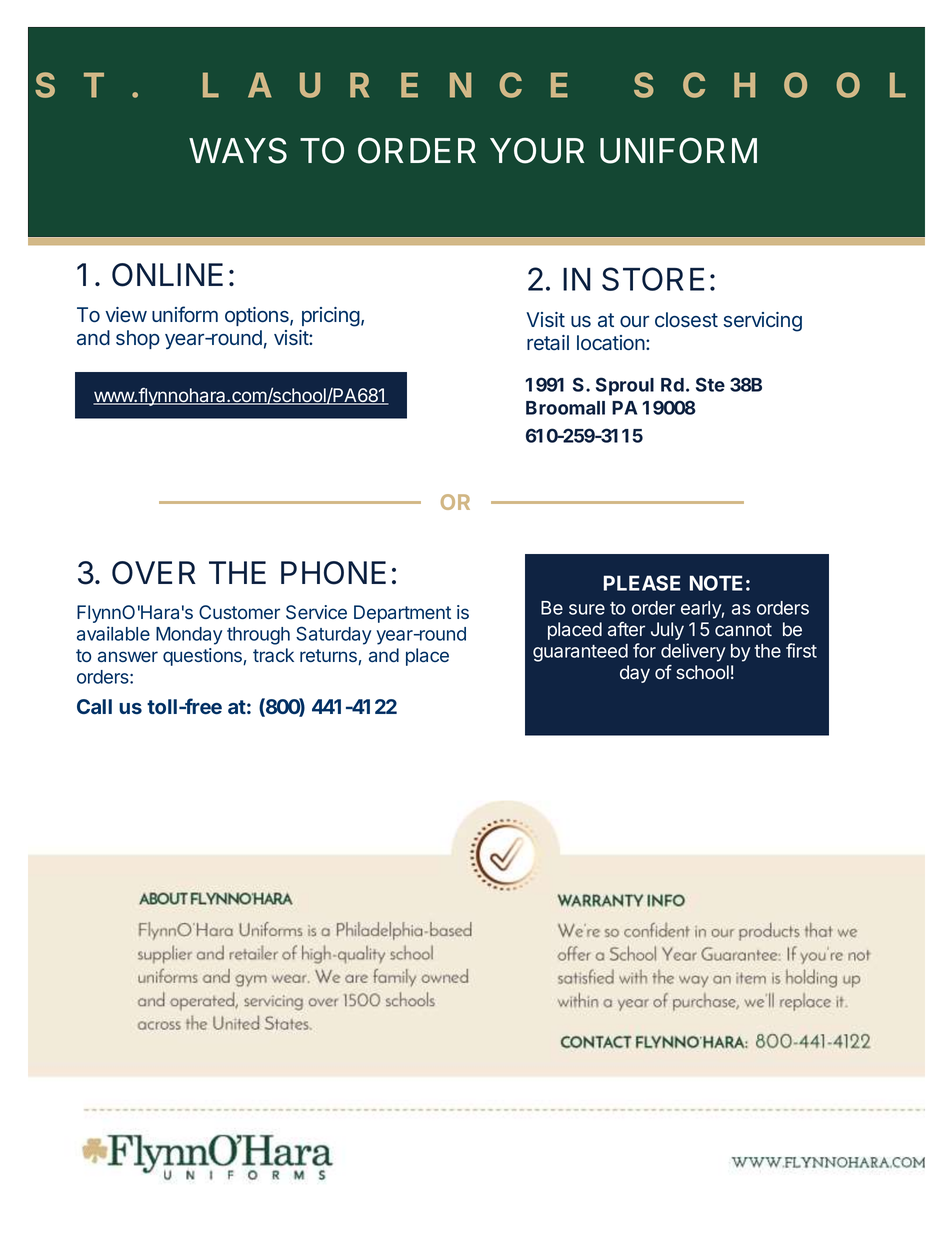 The image size is (952, 1233). I want to click on WAYS, so click(238, 150).
